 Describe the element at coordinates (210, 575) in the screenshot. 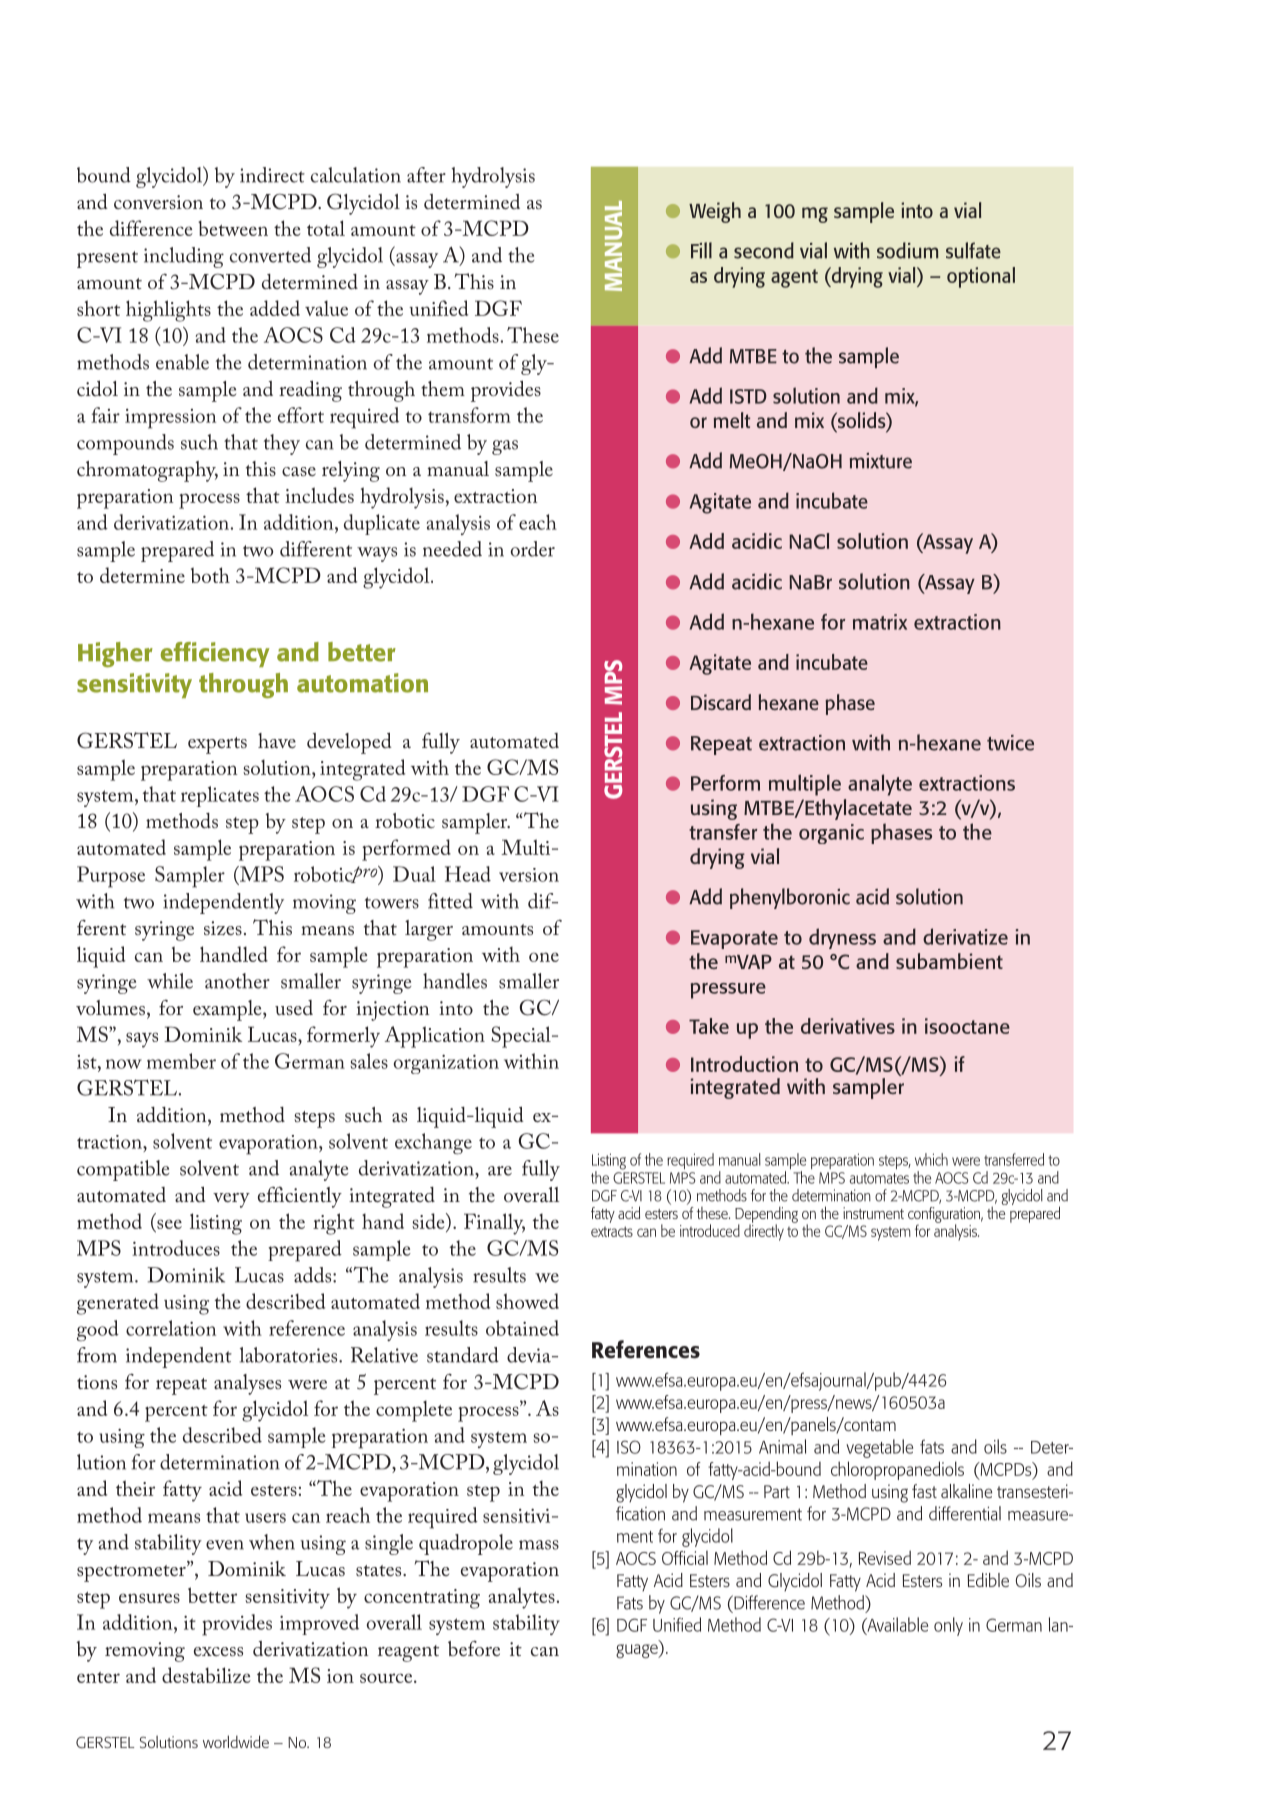

I see `both` at that location.
